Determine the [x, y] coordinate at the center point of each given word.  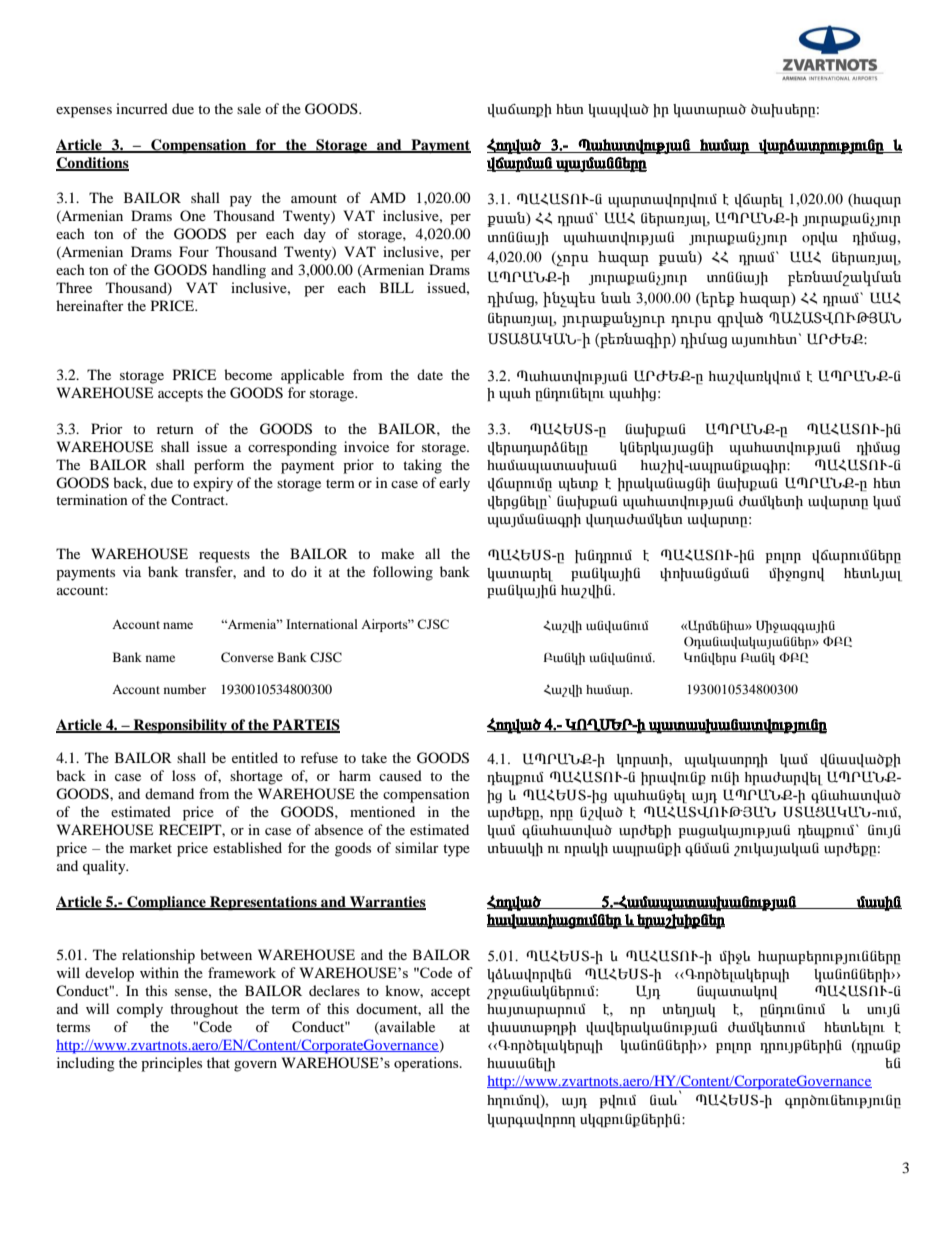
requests [224, 556]
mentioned [382, 811]
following [403, 573]
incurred [142, 108]
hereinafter [90, 305]
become [248, 374]
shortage [256, 777]
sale [249, 108]
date [430, 374]
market [151, 847]
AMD [388, 197]
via [132, 571]
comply [140, 1010]
